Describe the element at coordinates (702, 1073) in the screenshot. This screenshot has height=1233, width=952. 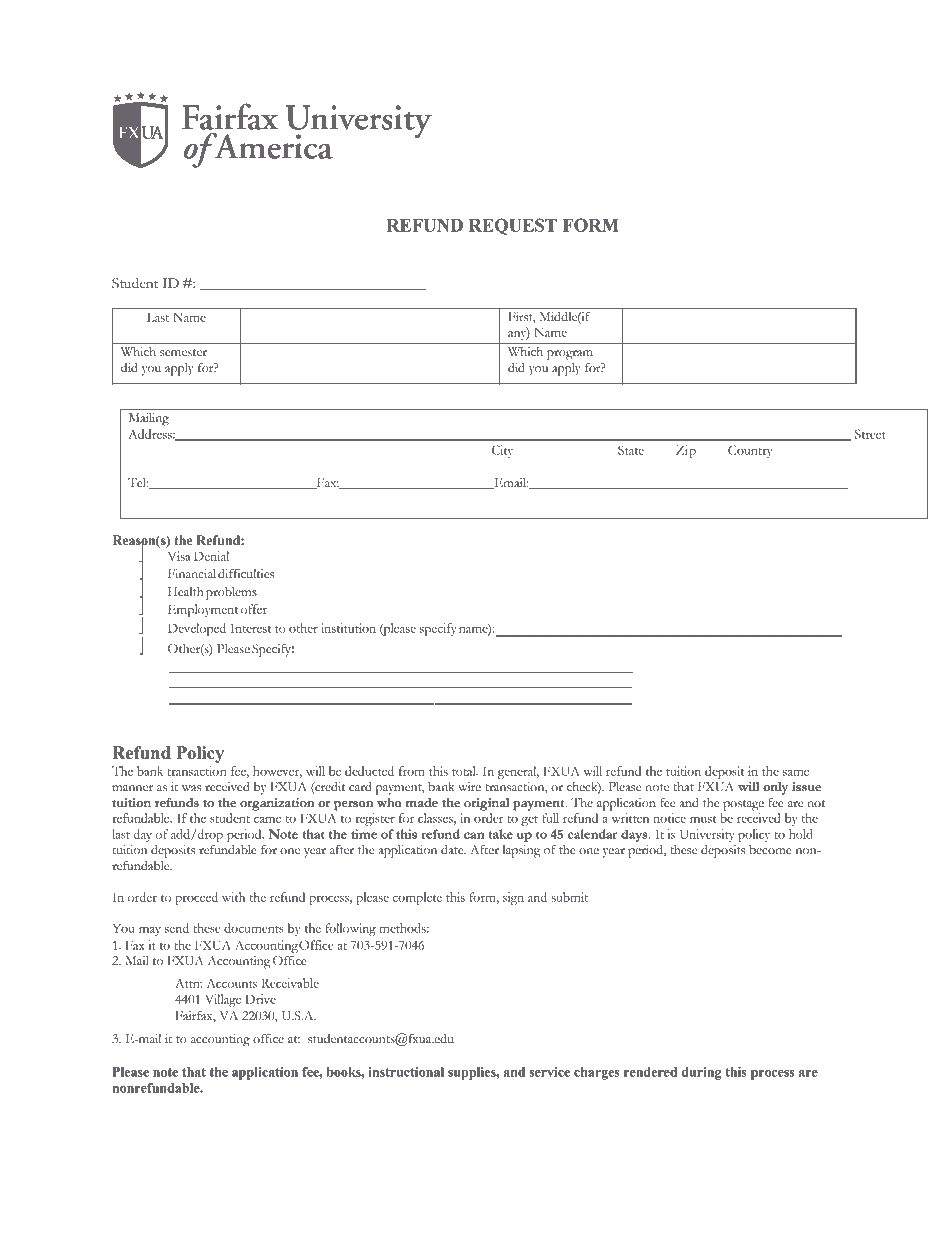
I see `during` at that location.
